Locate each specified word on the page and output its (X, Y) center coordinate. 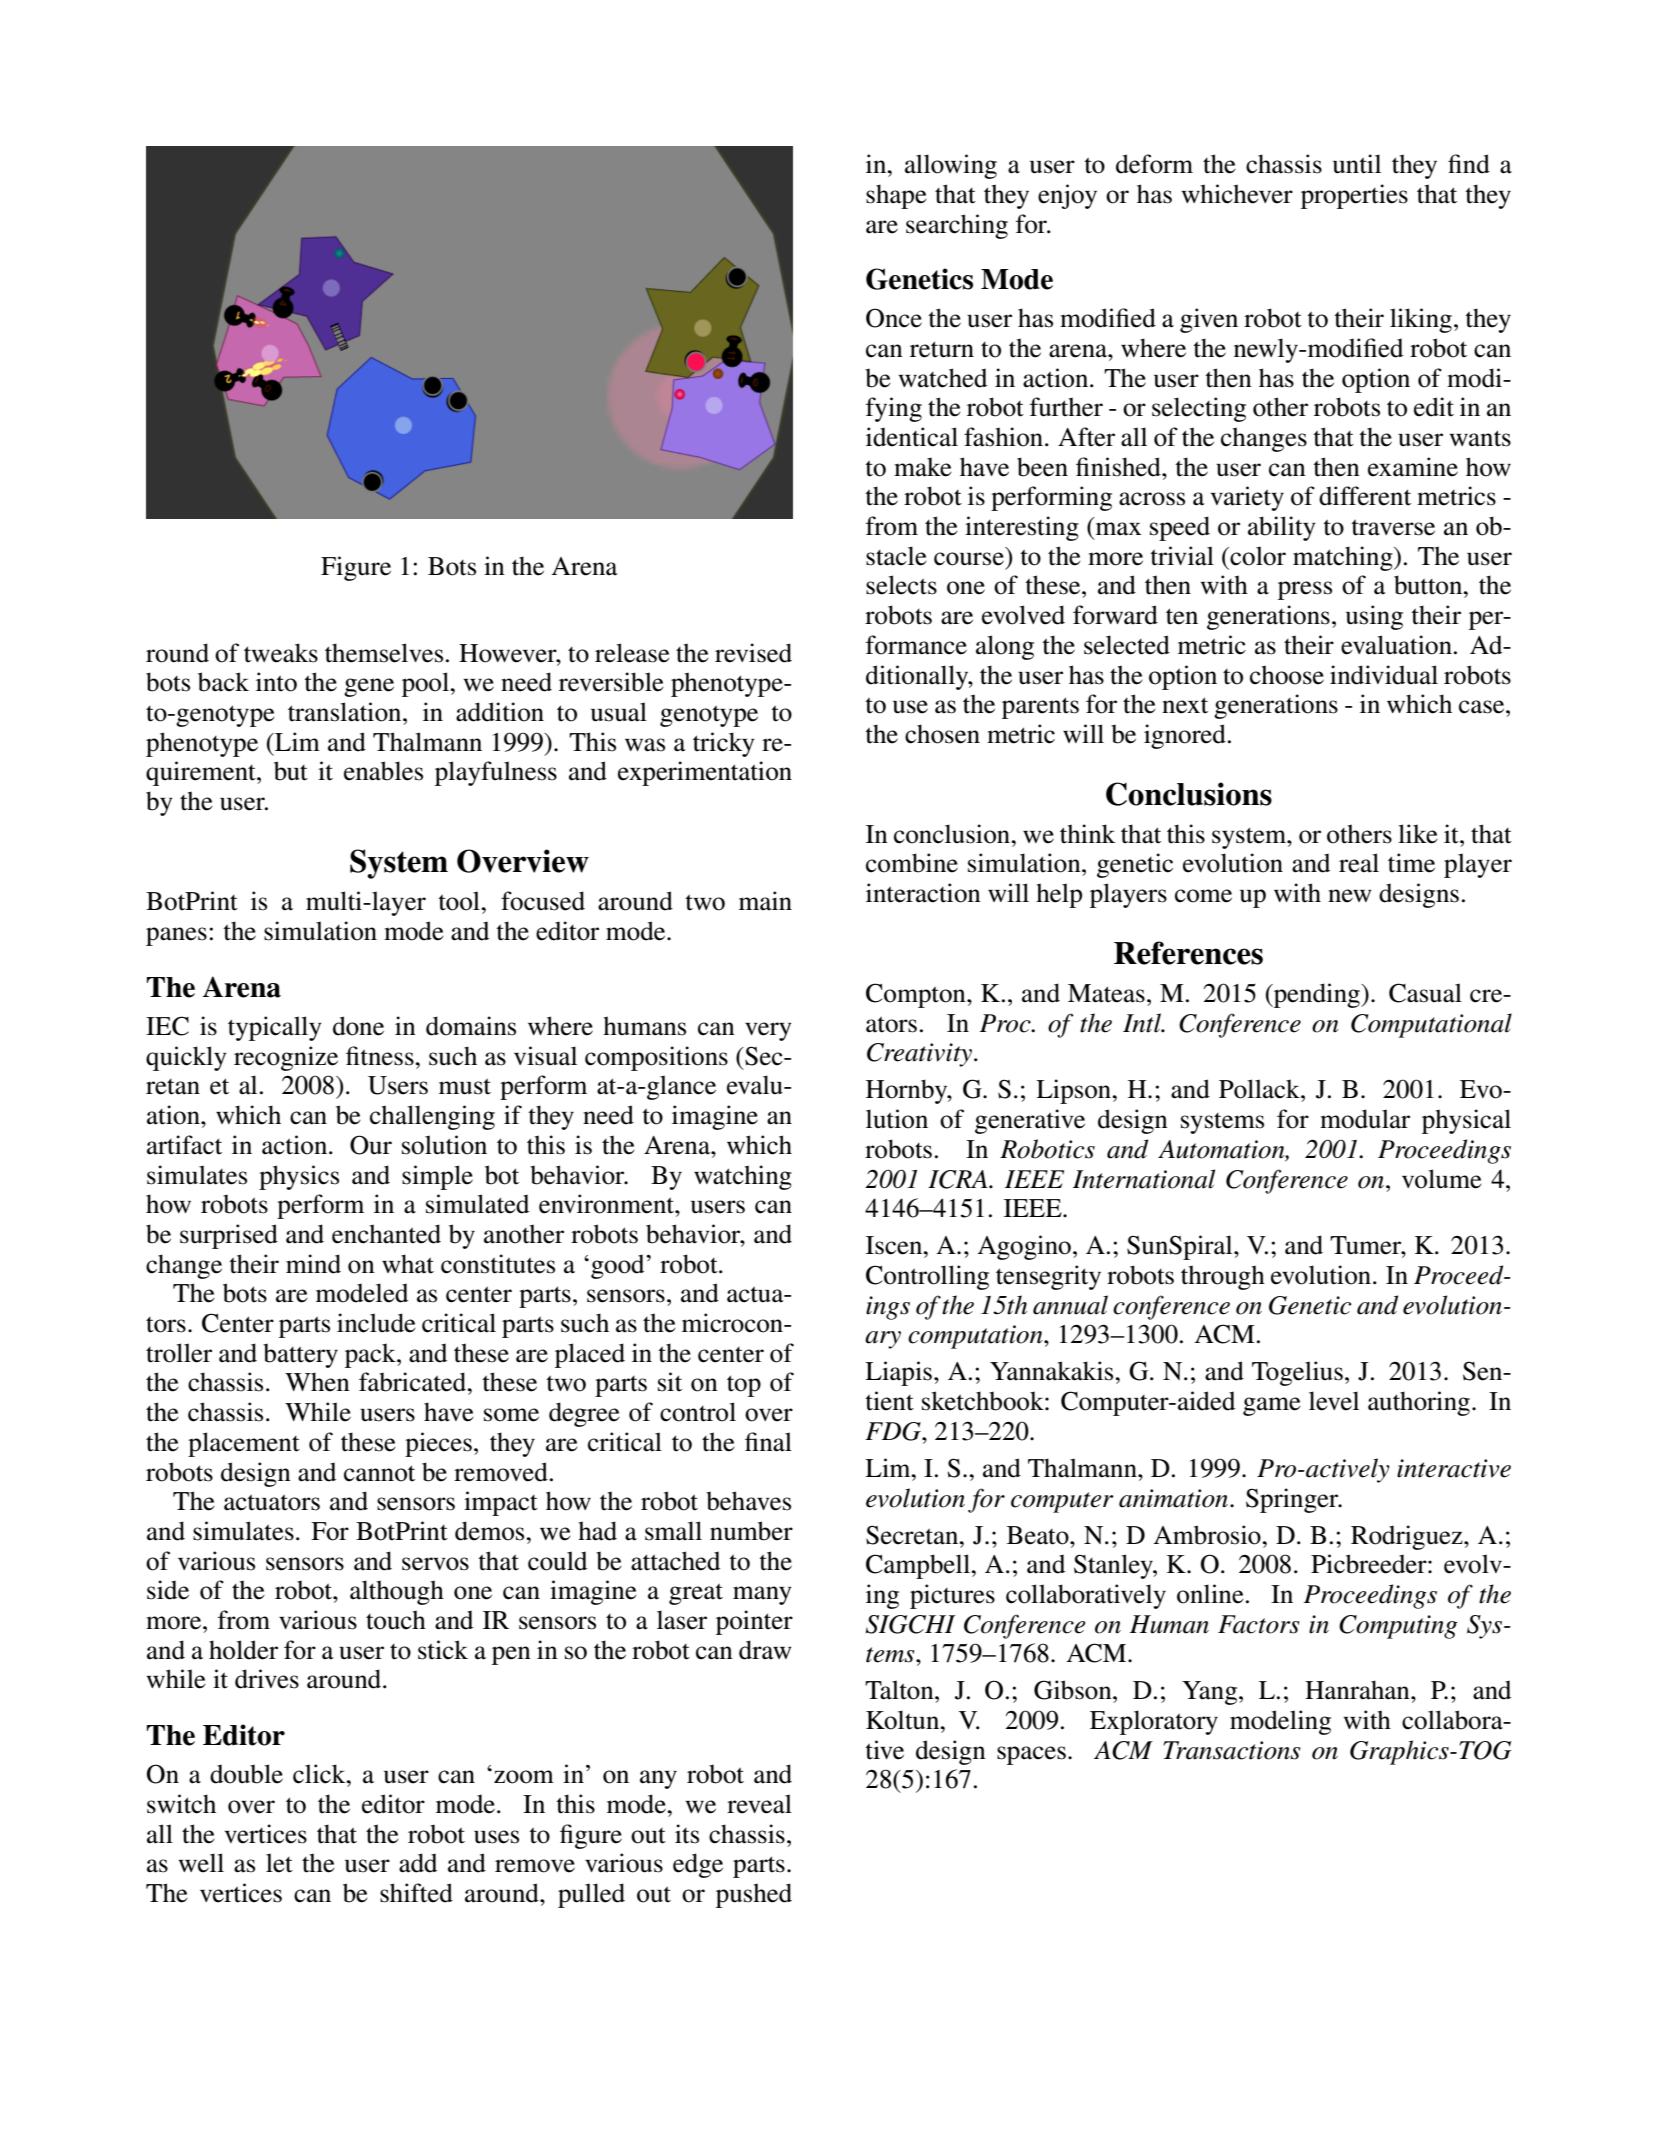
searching (957, 226)
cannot (379, 1473)
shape (896, 196)
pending (1316, 995)
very (768, 1031)
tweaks (281, 653)
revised (753, 653)
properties (1354, 196)
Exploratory (1154, 1722)
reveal (759, 1804)
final (768, 1442)
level (1334, 1401)
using (1374, 617)
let (279, 1863)
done (358, 1026)
